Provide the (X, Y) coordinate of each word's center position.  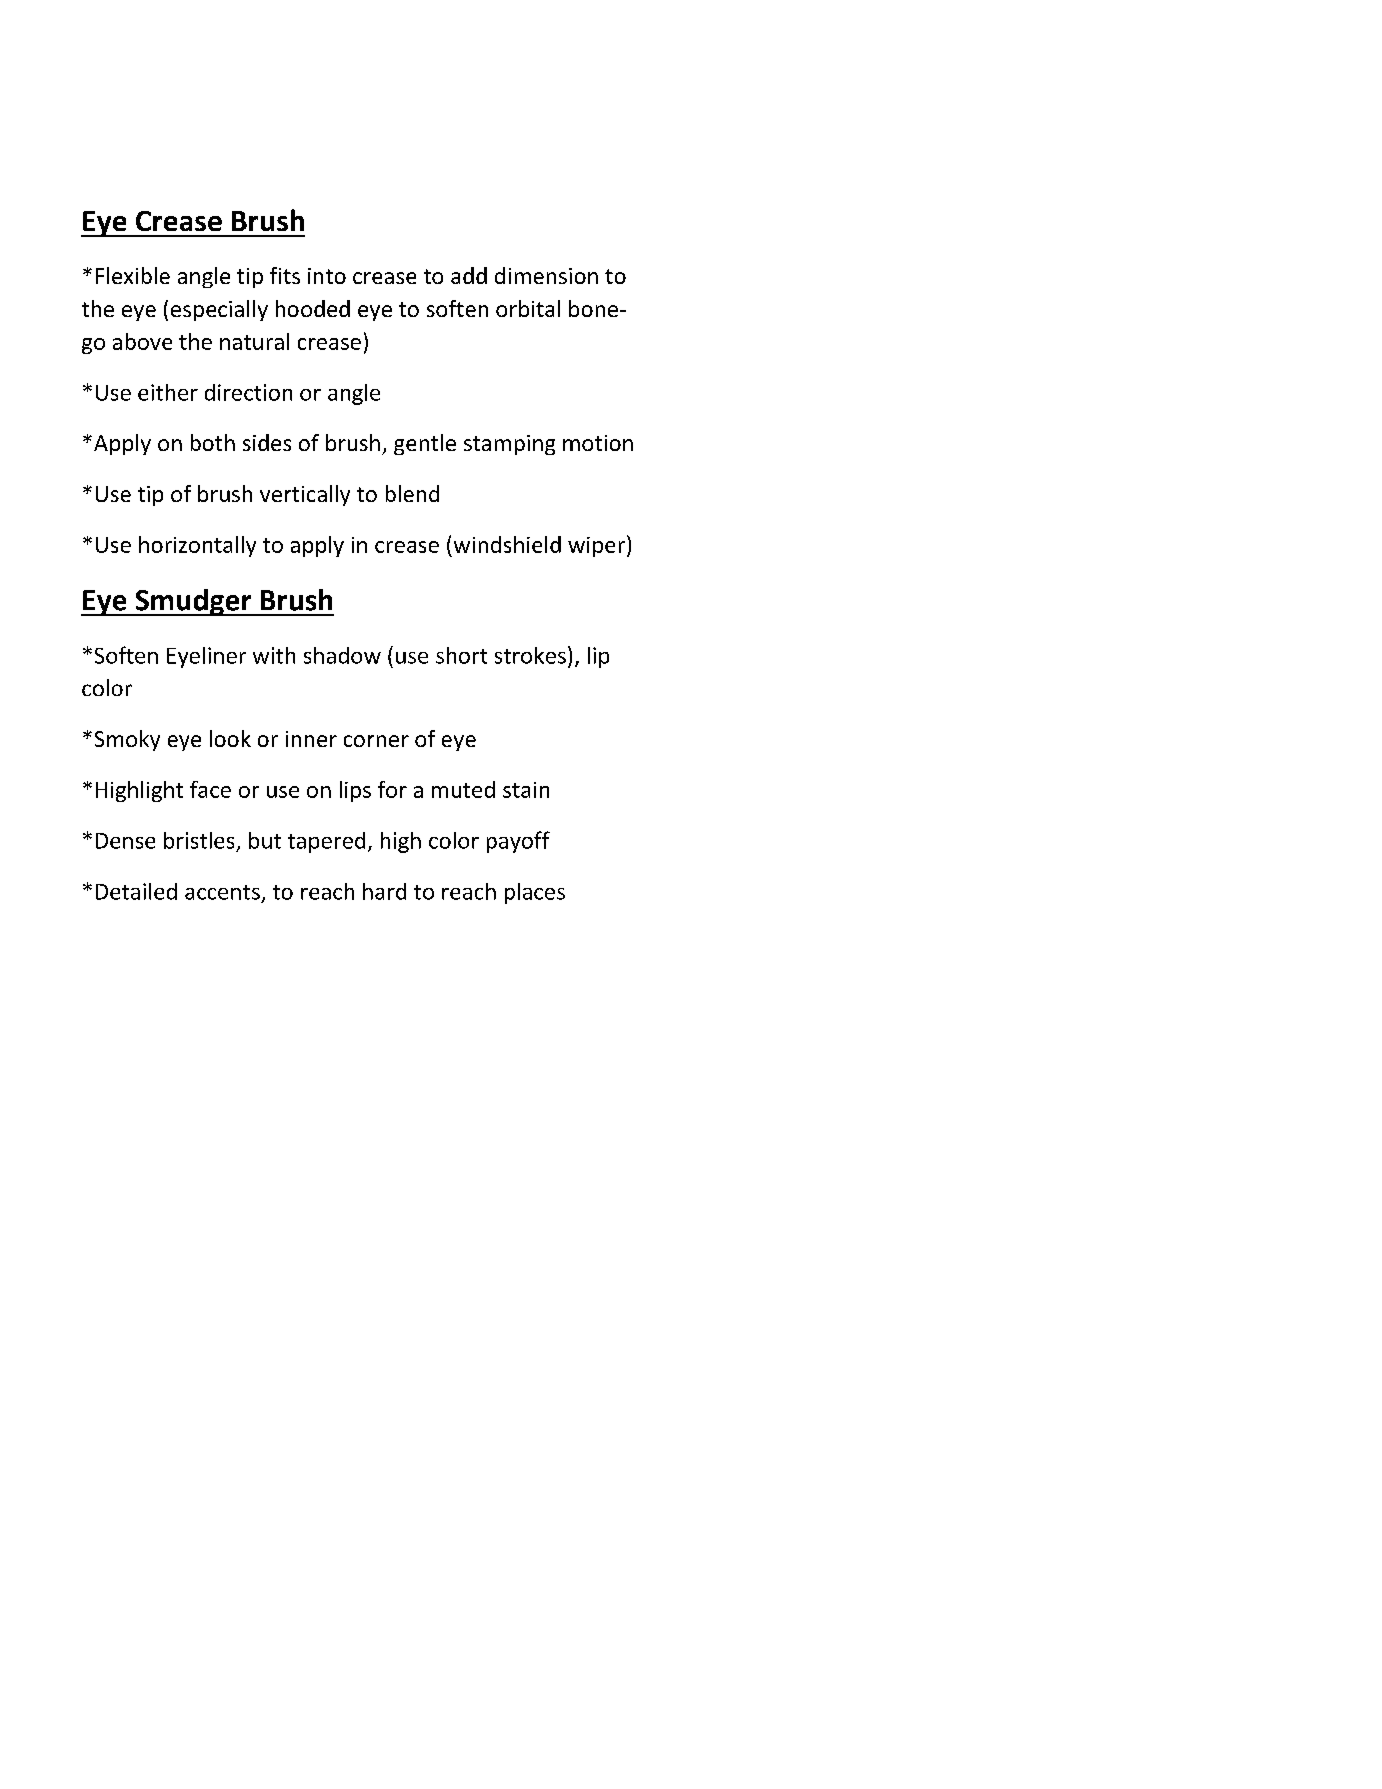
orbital (528, 308)
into (327, 276)
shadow (342, 655)
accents (222, 892)
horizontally (197, 546)
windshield (507, 544)
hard (384, 891)
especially (219, 310)
